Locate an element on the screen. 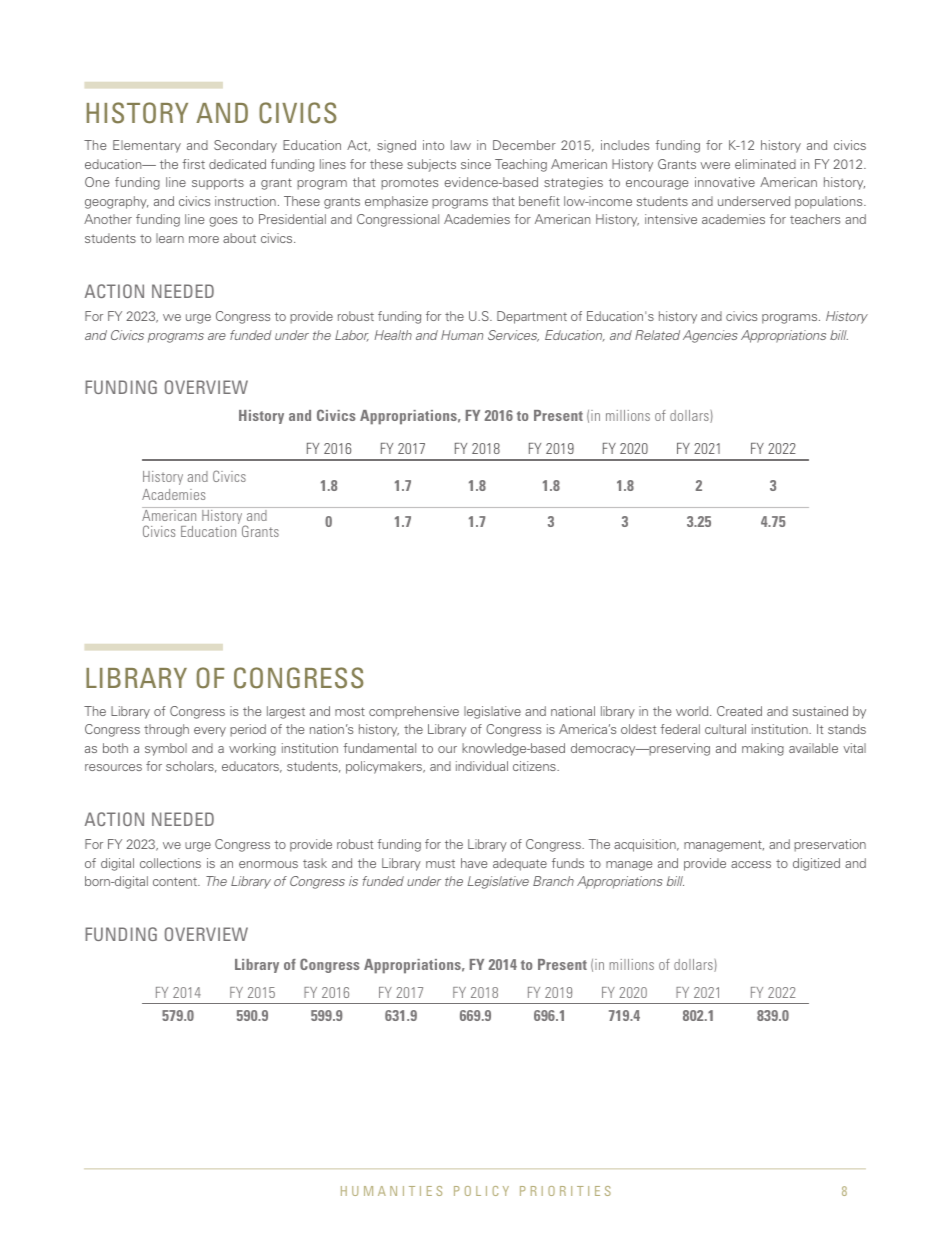  have is located at coordinates (474, 863).
